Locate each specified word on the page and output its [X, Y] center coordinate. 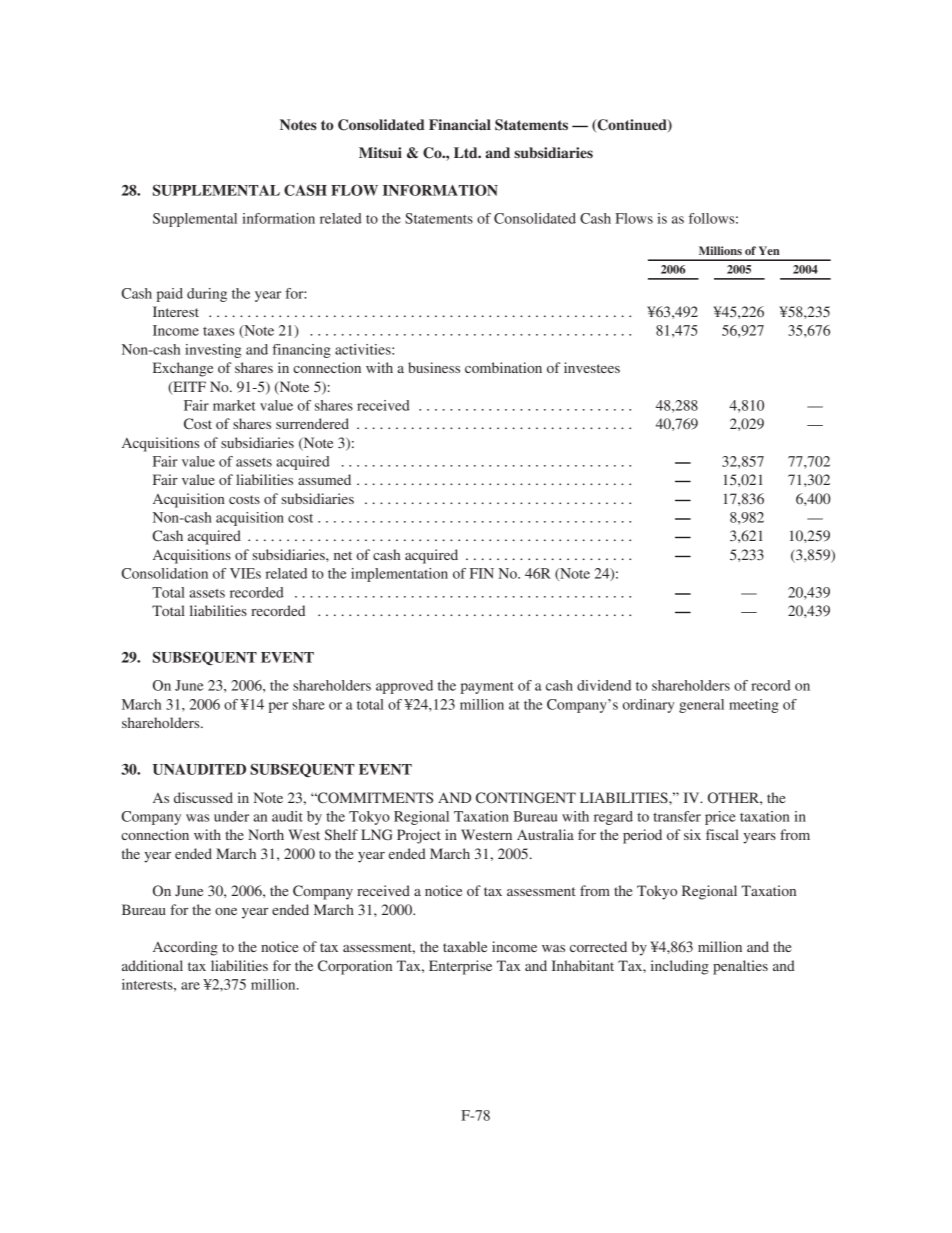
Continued [632, 126]
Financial [460, 124]
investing [213, 351]
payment [487, 688]
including [680, 967]
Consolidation [164, 573]
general [701, 706]
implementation [399, 575]
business [434, 367]
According [185, 948]
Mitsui [380, 152]
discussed [203, 797]
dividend [604, 685]
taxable [465, 946]
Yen [769, 250]
